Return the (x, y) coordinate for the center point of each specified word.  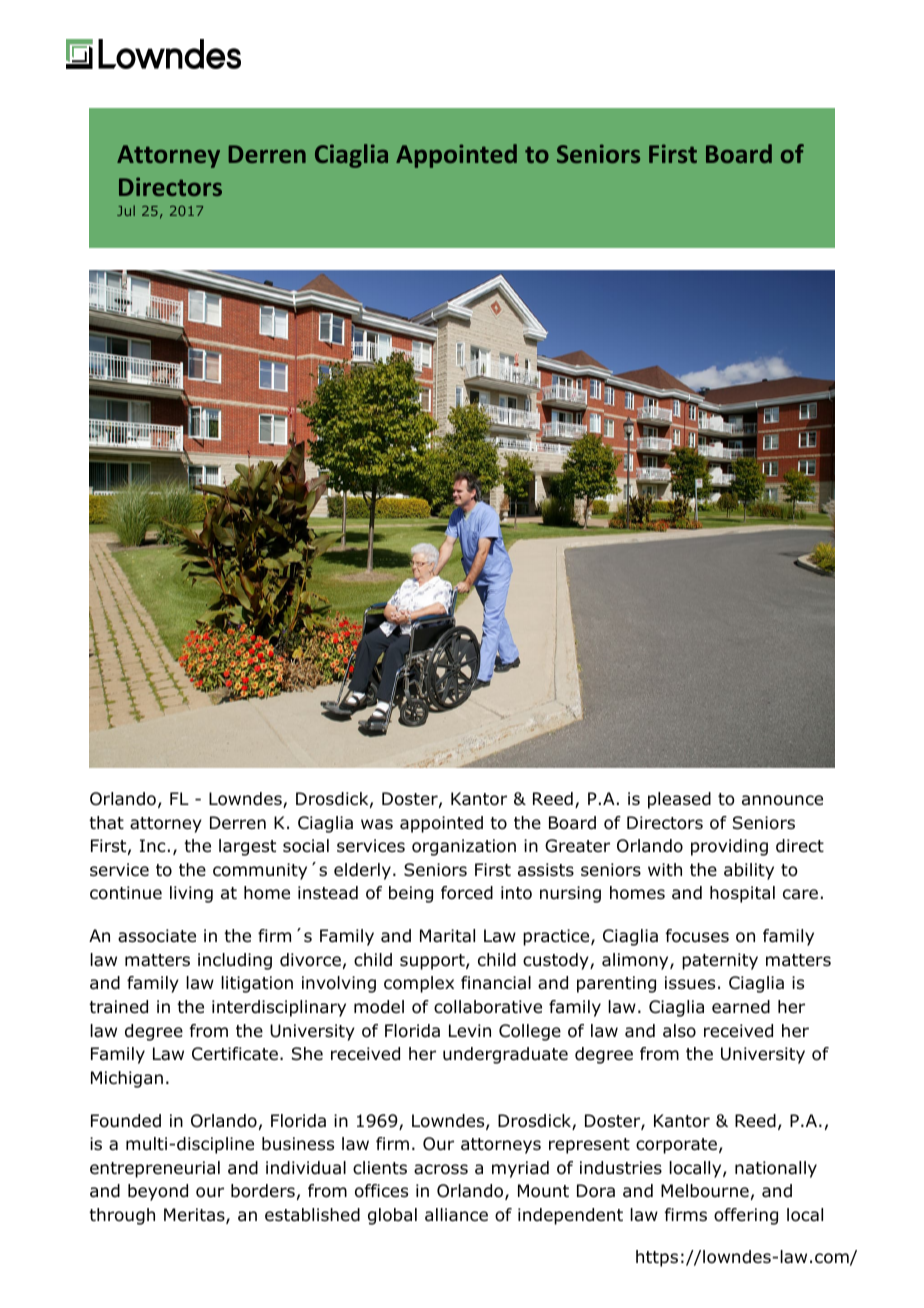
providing (729, 847)
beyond (158, 1192)
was (377, 824)
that (106, 823)
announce (782, 800)
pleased (679, 800)
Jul (126, 210)
